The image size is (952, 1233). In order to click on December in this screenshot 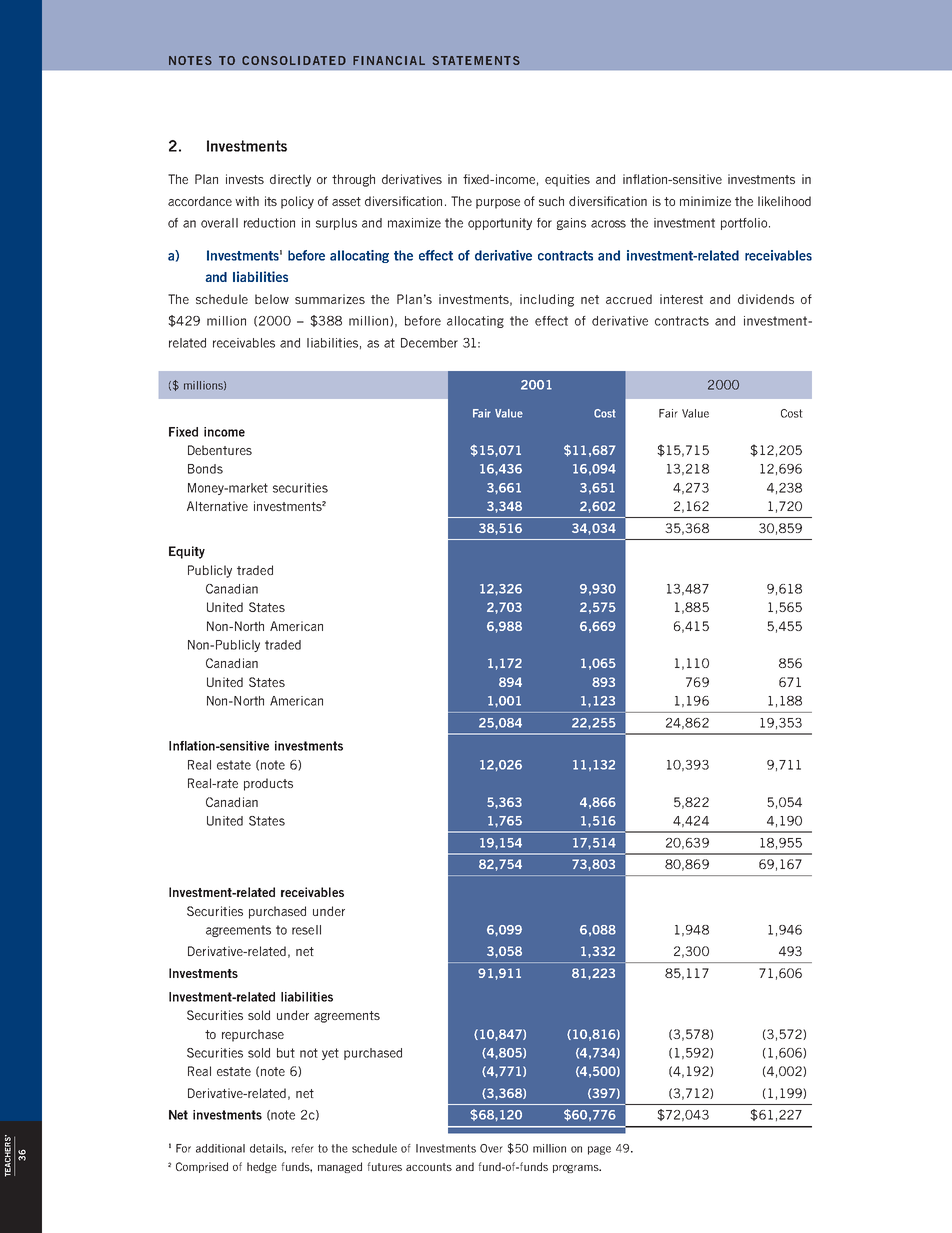, I will do `click(429, 343)`.
